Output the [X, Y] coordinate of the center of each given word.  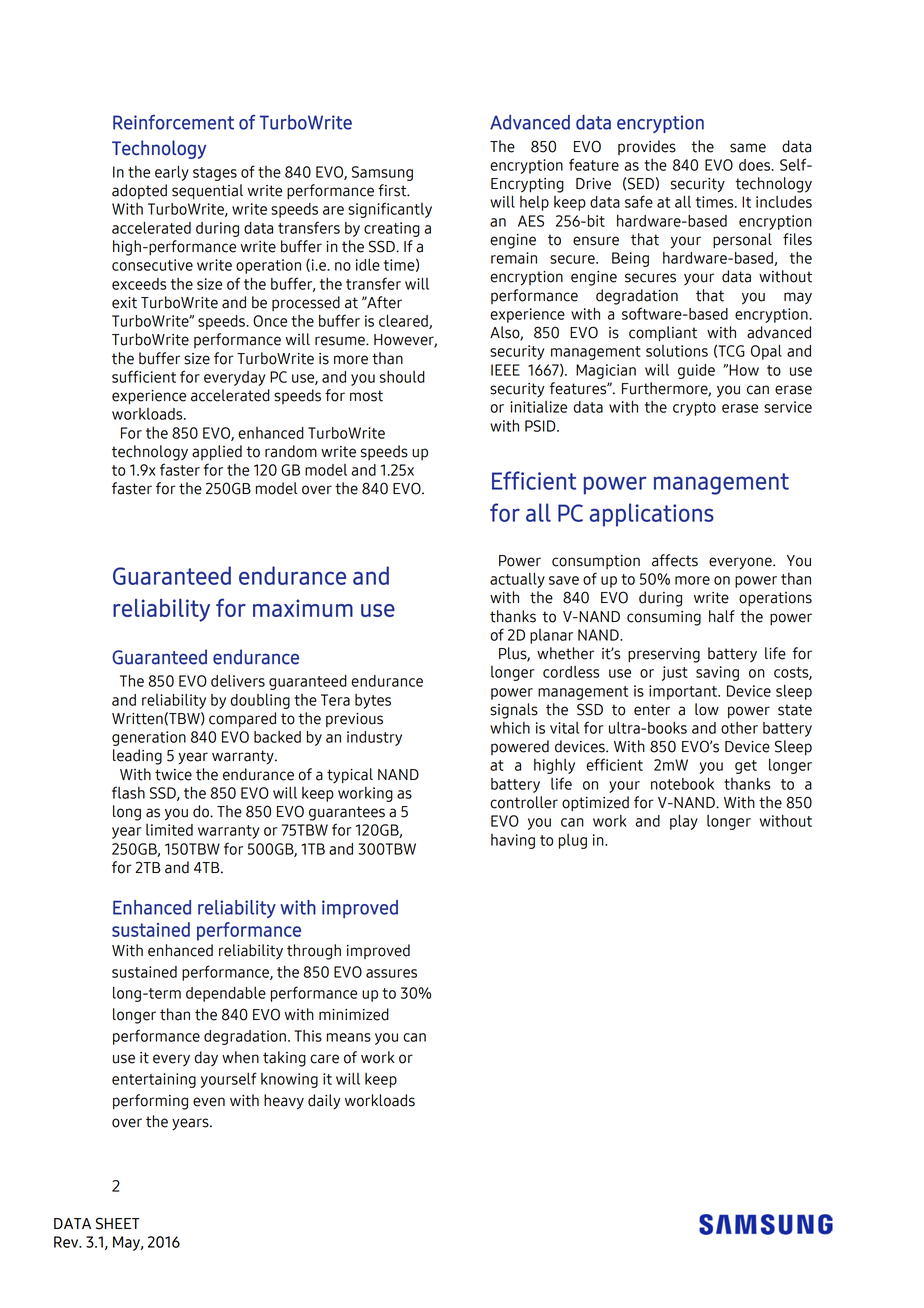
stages [215, 174]
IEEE [505, 370]
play [684, 822]
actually [517, 580]
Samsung [382, 173]
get [746, 767]
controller [524, 802]
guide [696, 371]
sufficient [144, 376]
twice [173, 775]
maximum [303, 608]
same [748, 148]
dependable [226, 994]
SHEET [118, 1223]
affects [675, 560]
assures [391, 973]
